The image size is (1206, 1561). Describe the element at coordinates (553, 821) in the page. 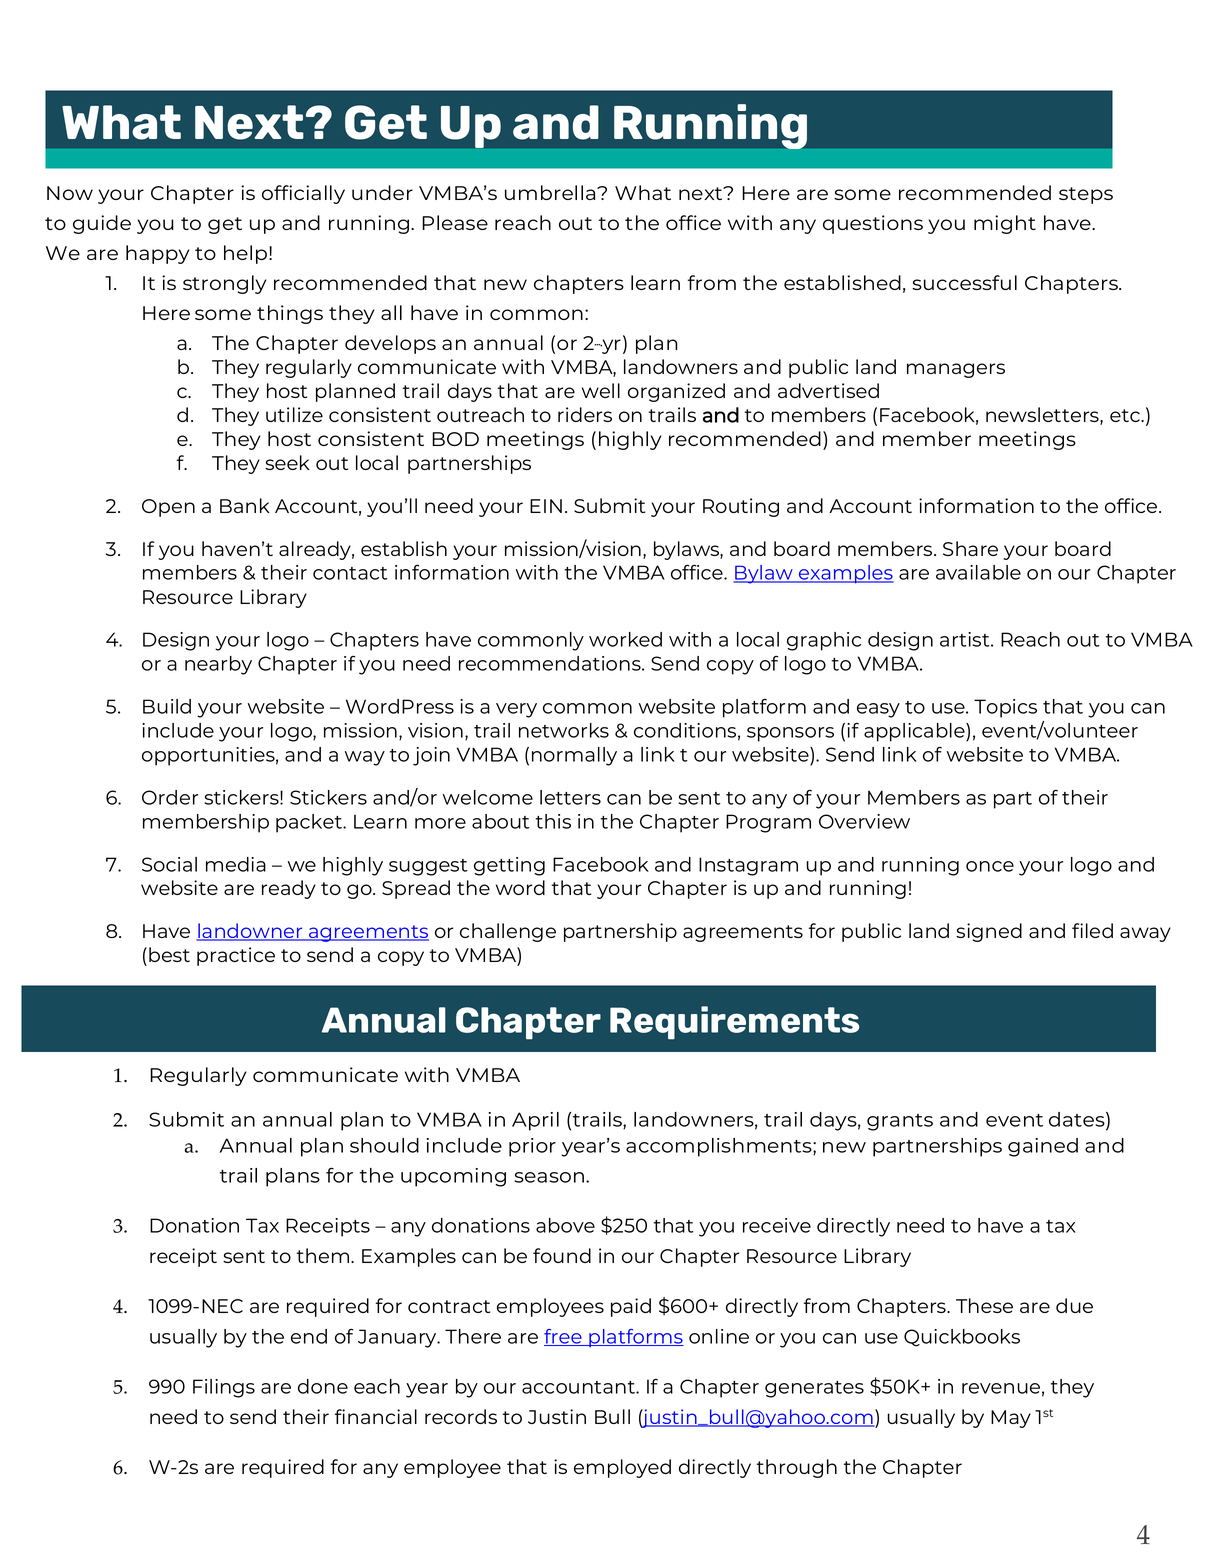

I see `this` at that location.
